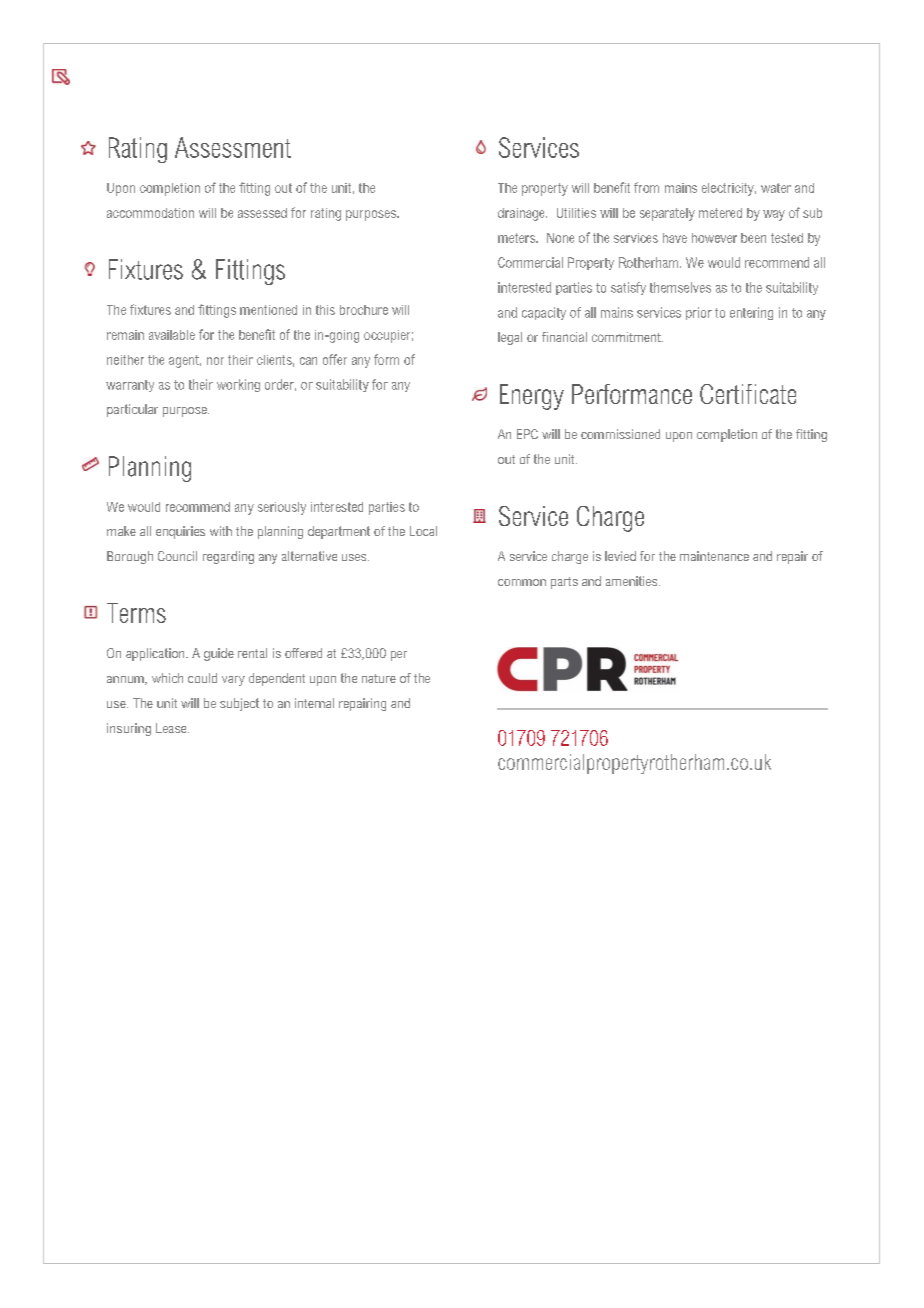  I want to click on mentioned, so click(268, 310).
